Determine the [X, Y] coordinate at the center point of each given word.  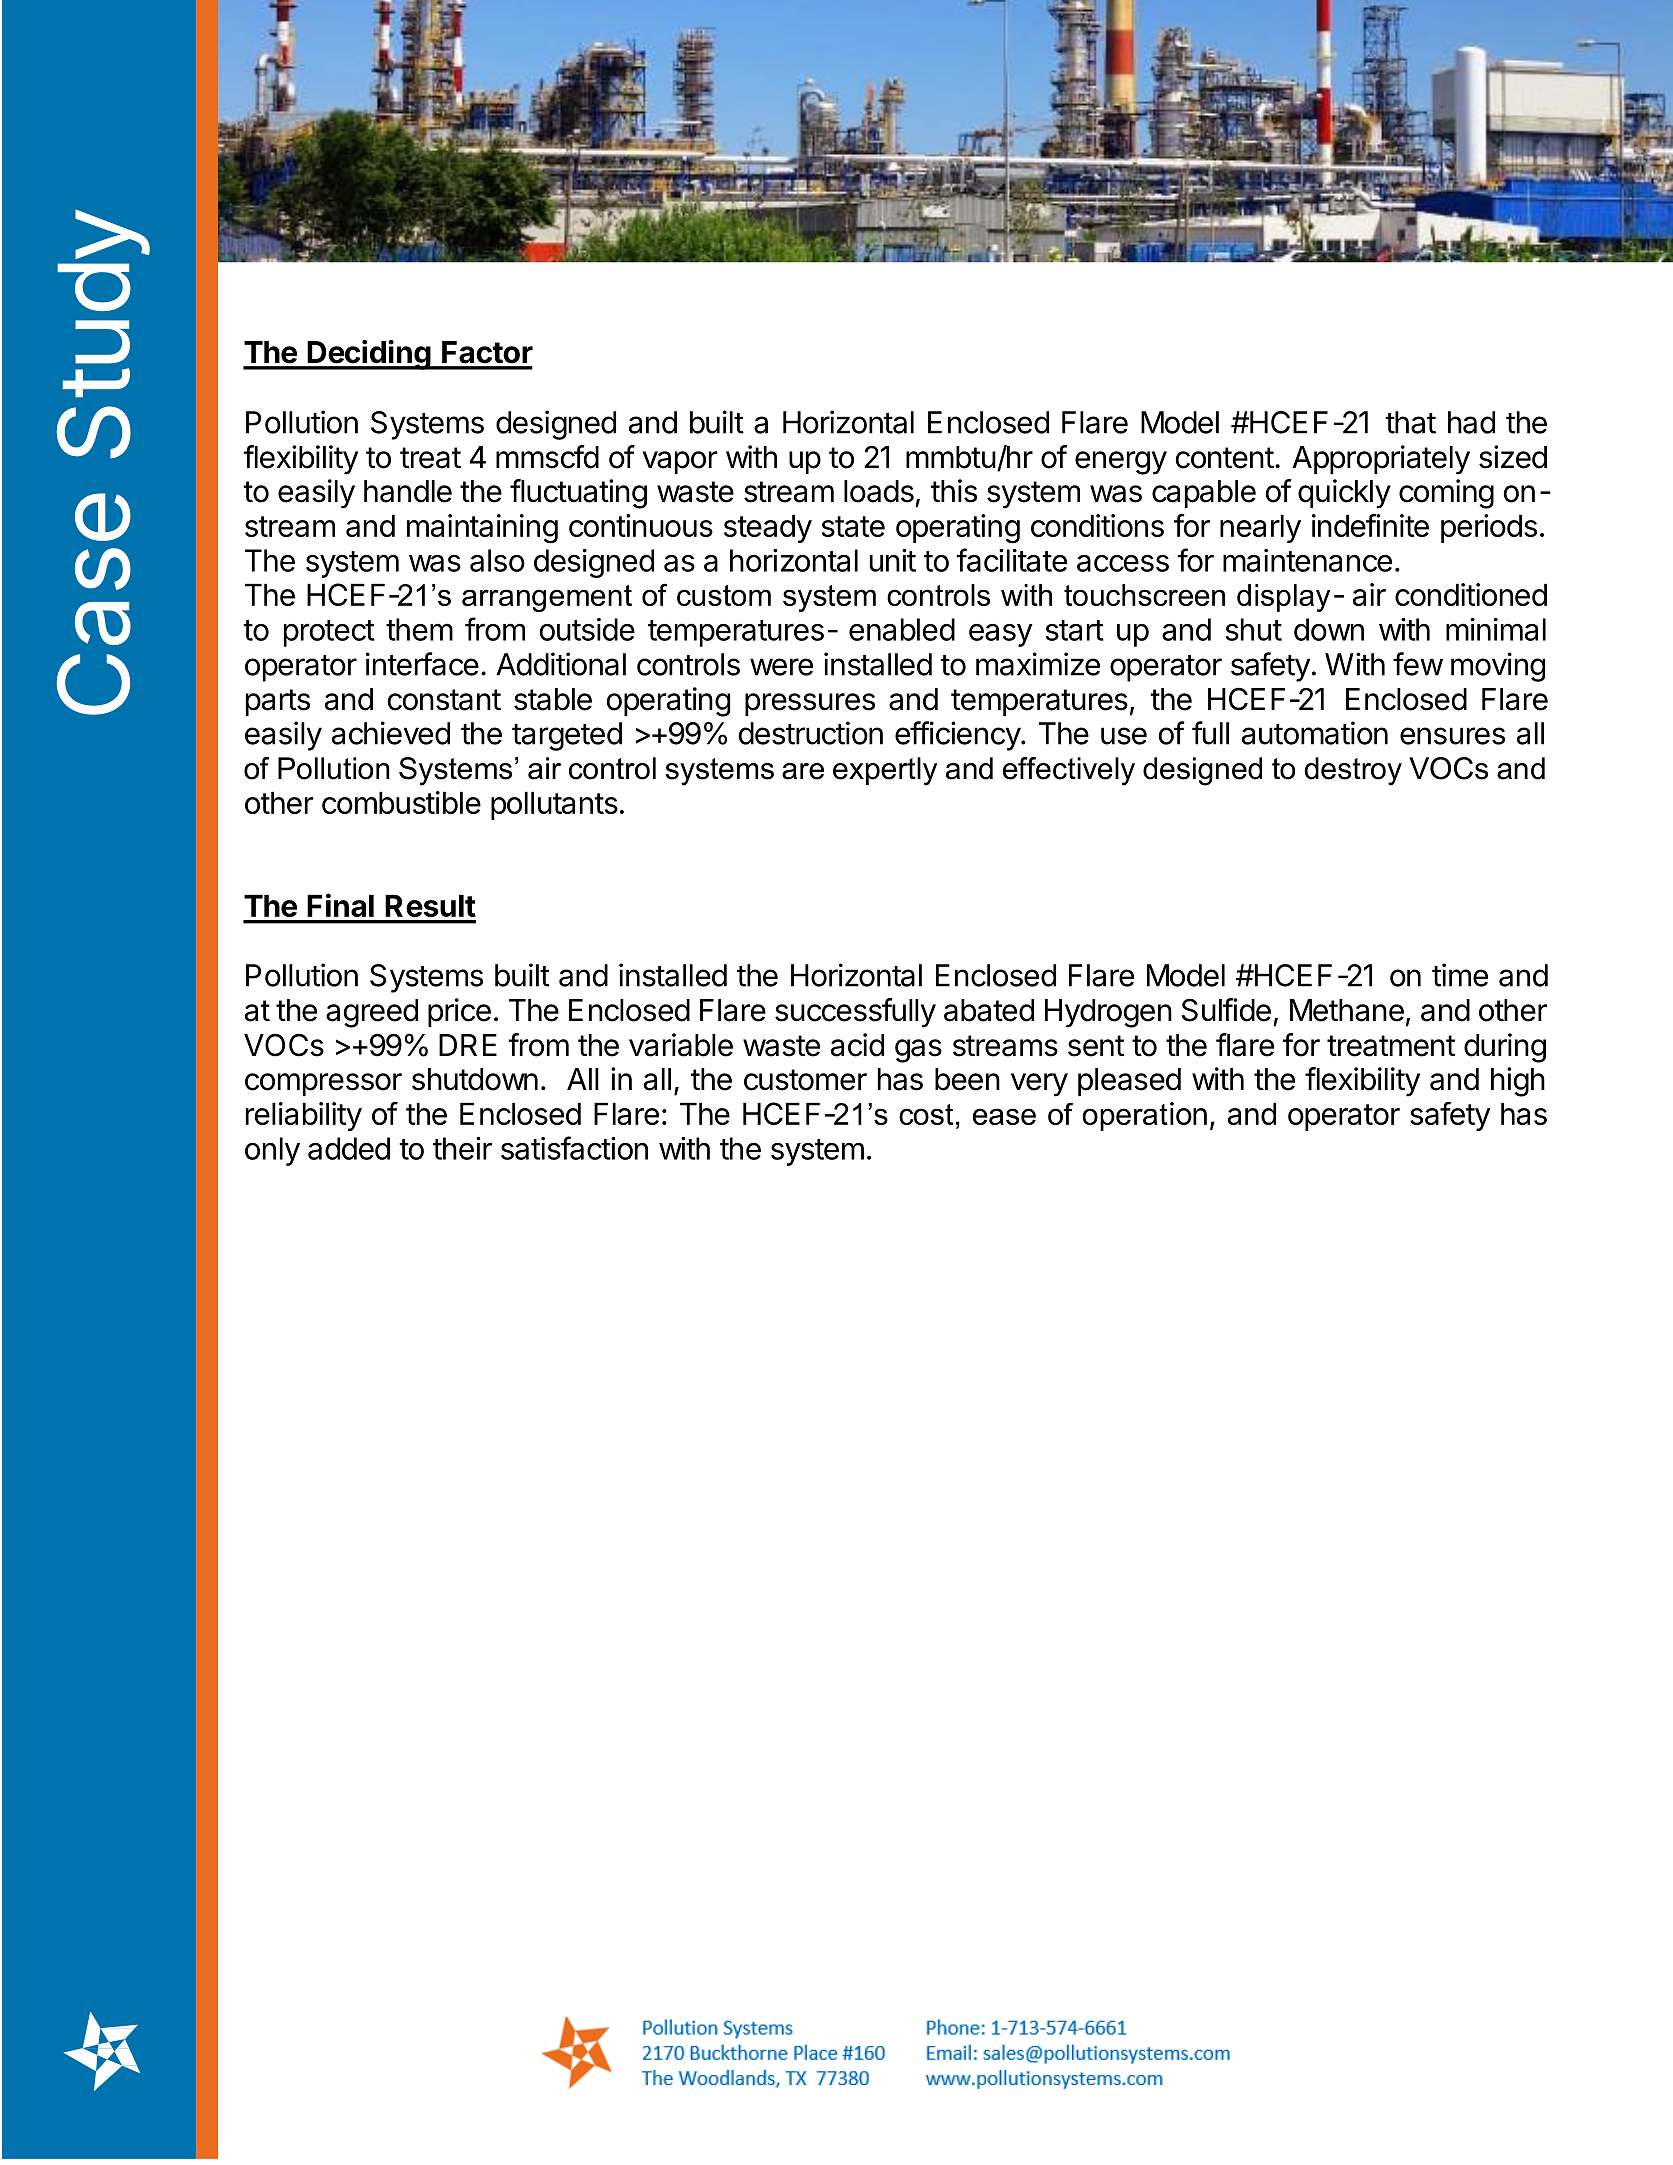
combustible [401, 802]
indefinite [1370, 525]
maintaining [482, 529]
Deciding [369, 355]
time [1460, 975]
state [853, 526]
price [459, 1012]
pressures [810, 704]
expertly [885, 771]
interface [422, 664]
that [1410, 422]
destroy [1353, 771]
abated [989, 1010]
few [1418, 664]
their [462, 1148]
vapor [680, 462]
